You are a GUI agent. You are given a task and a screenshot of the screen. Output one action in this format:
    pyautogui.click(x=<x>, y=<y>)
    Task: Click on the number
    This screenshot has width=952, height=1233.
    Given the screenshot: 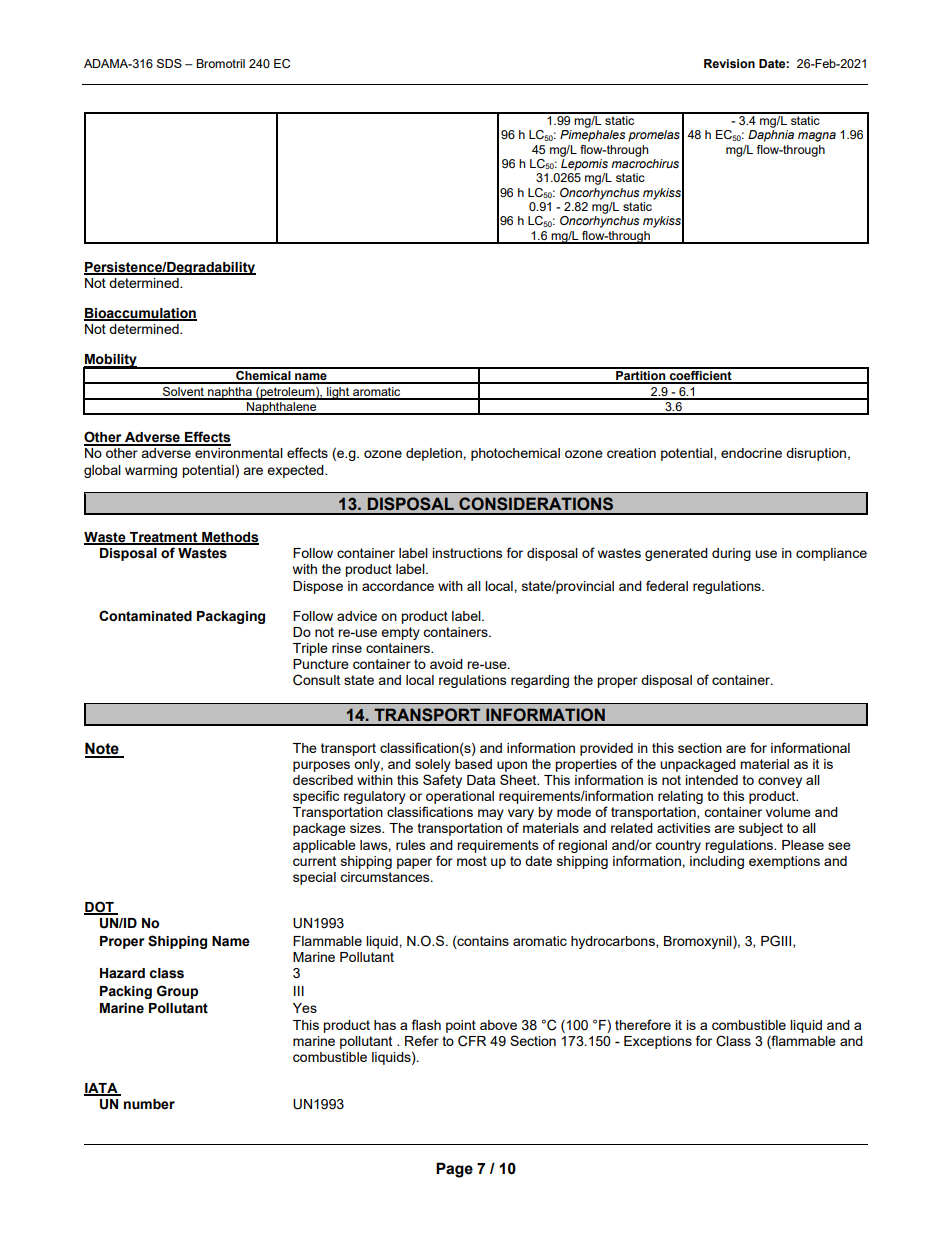 What is the action you would take?
    pyautogui.click(x=149, y=1104)
